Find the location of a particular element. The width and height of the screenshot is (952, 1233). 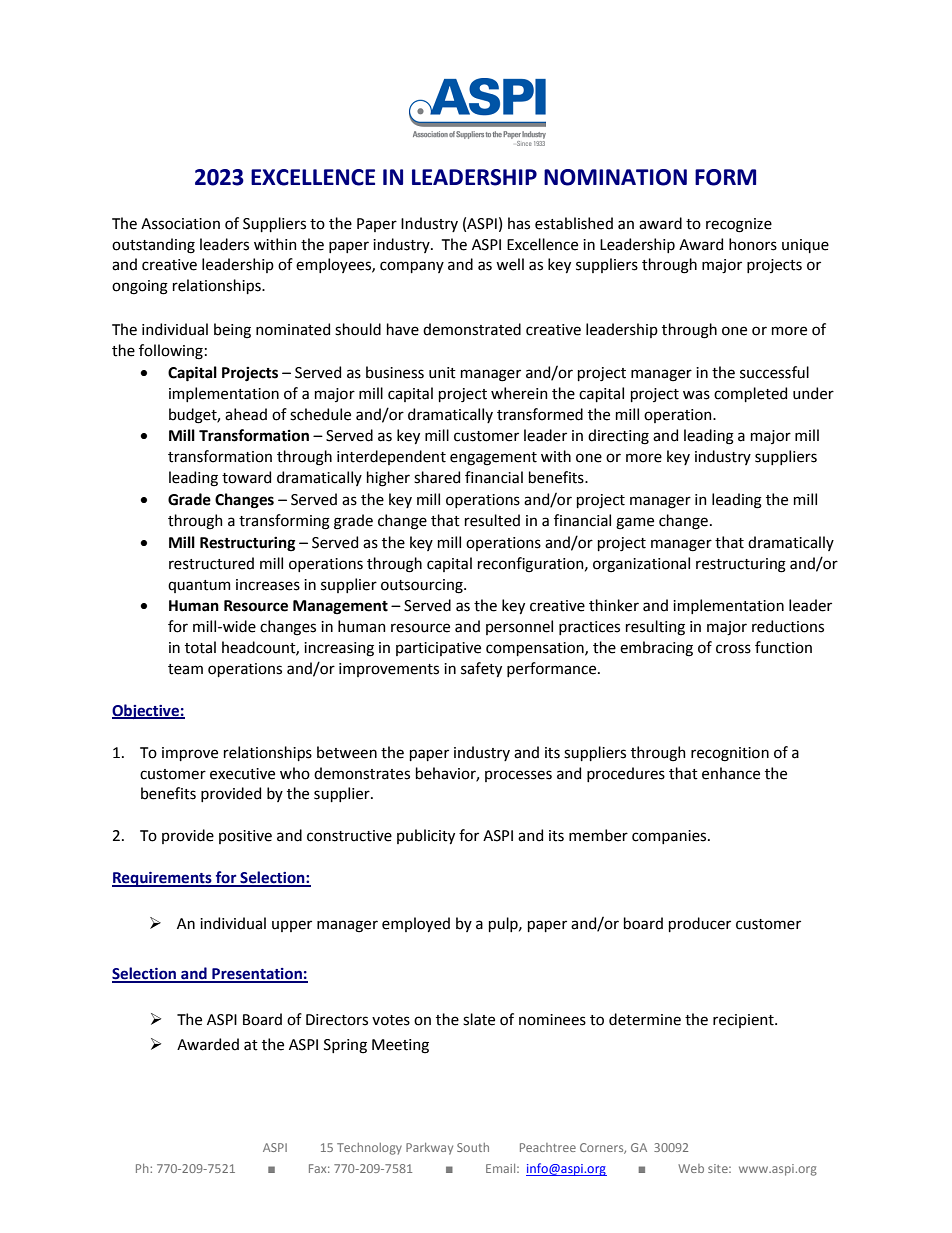

ahead is located at coordinates (246, 414).
